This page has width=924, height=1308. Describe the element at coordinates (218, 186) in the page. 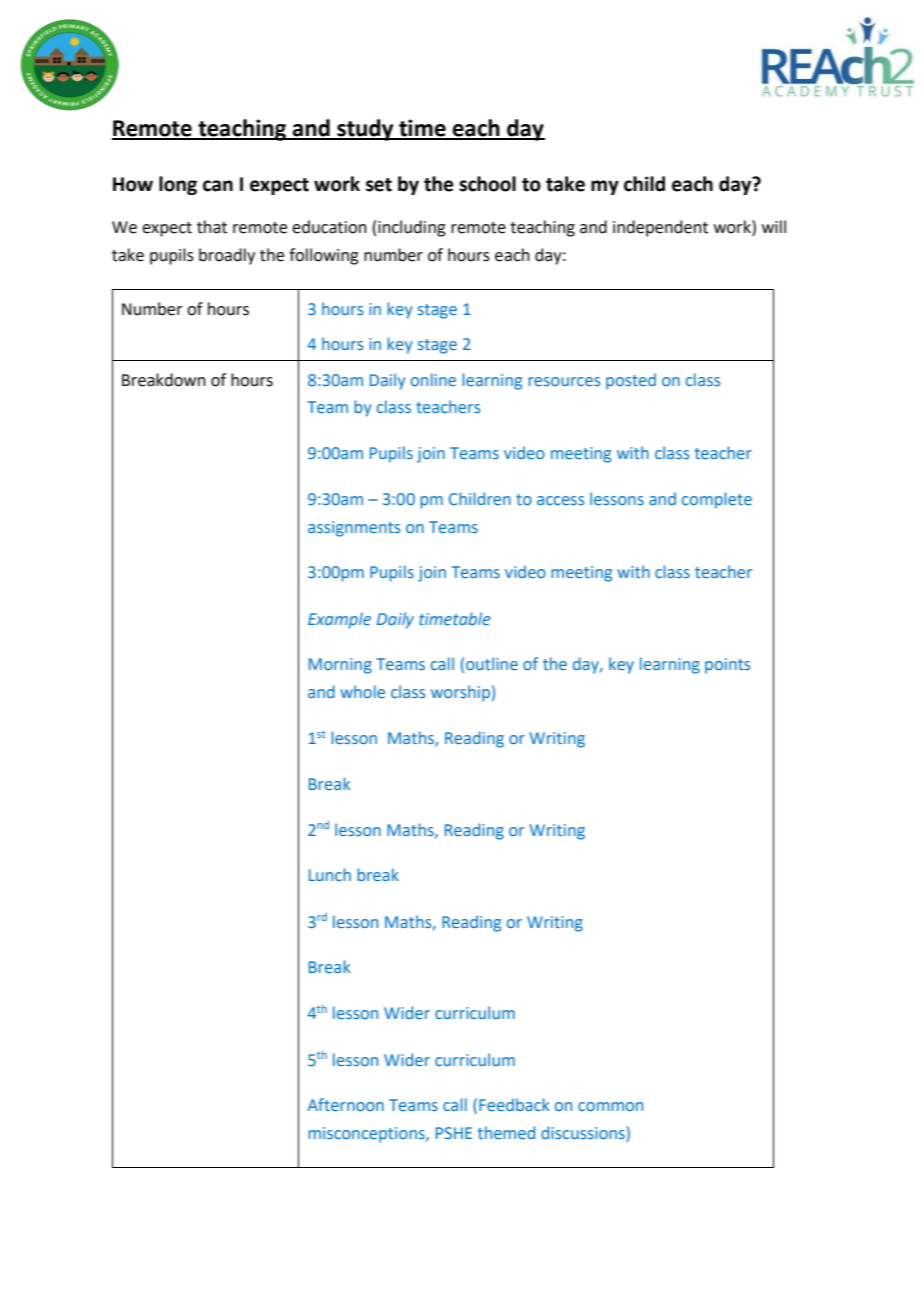

I see `can` at that location.
